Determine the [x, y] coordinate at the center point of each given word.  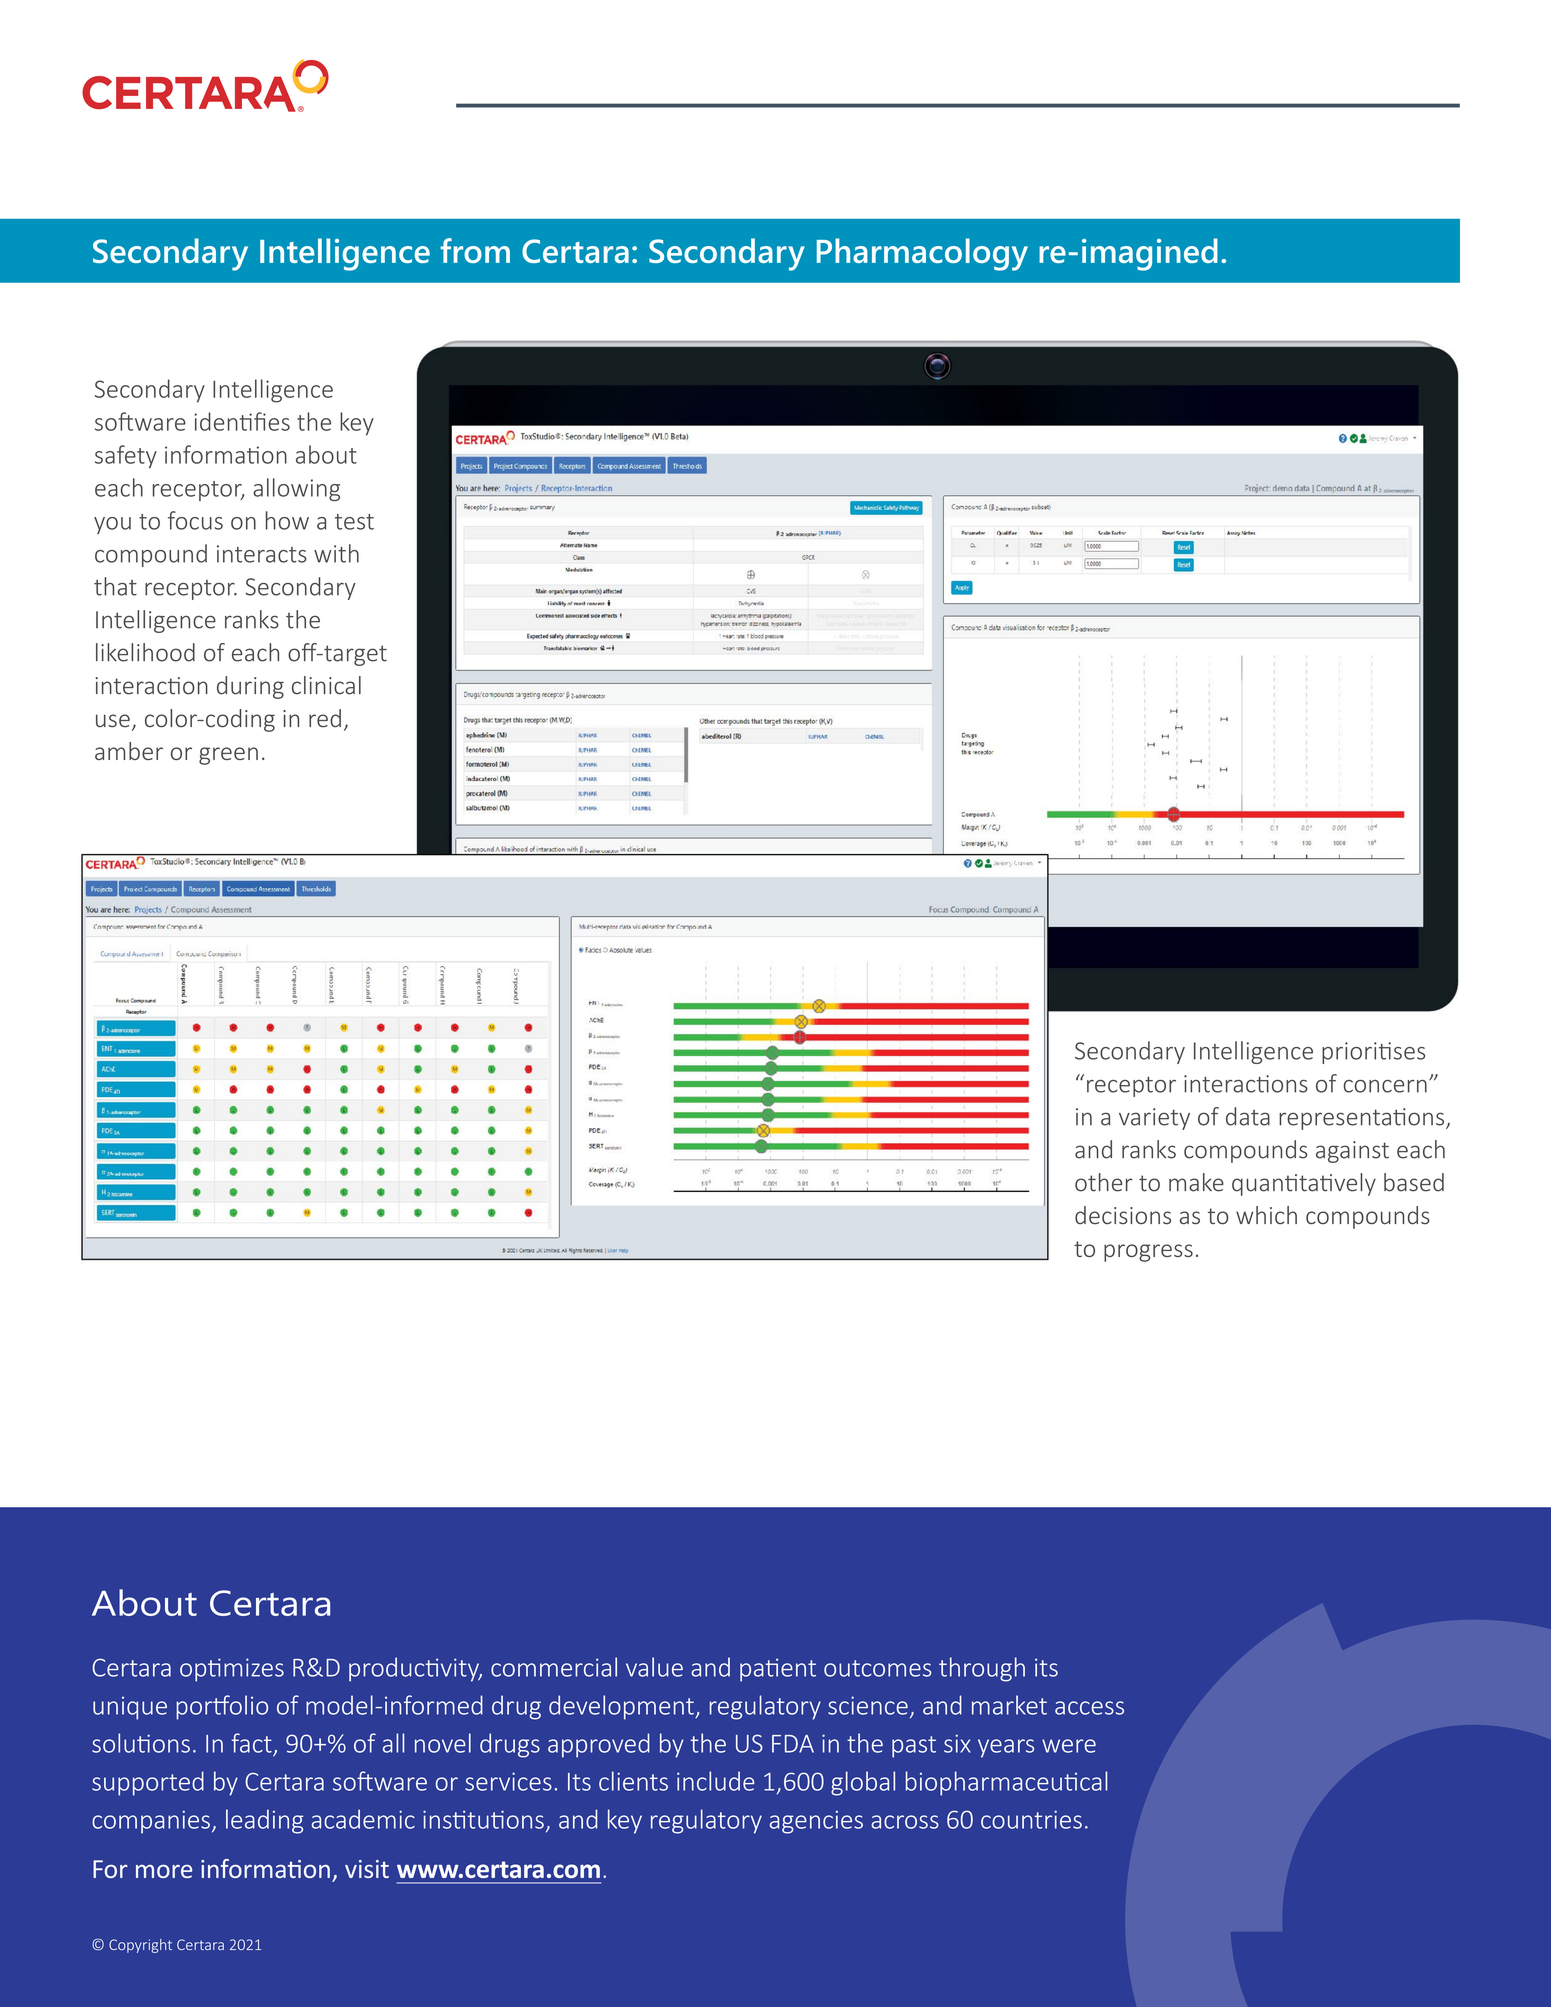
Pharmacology [922, 254]
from [475, 250]
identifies [242, 421]
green [228, 756]
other [1104, 1182]
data [1248, 1116]
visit [367, 1869]
